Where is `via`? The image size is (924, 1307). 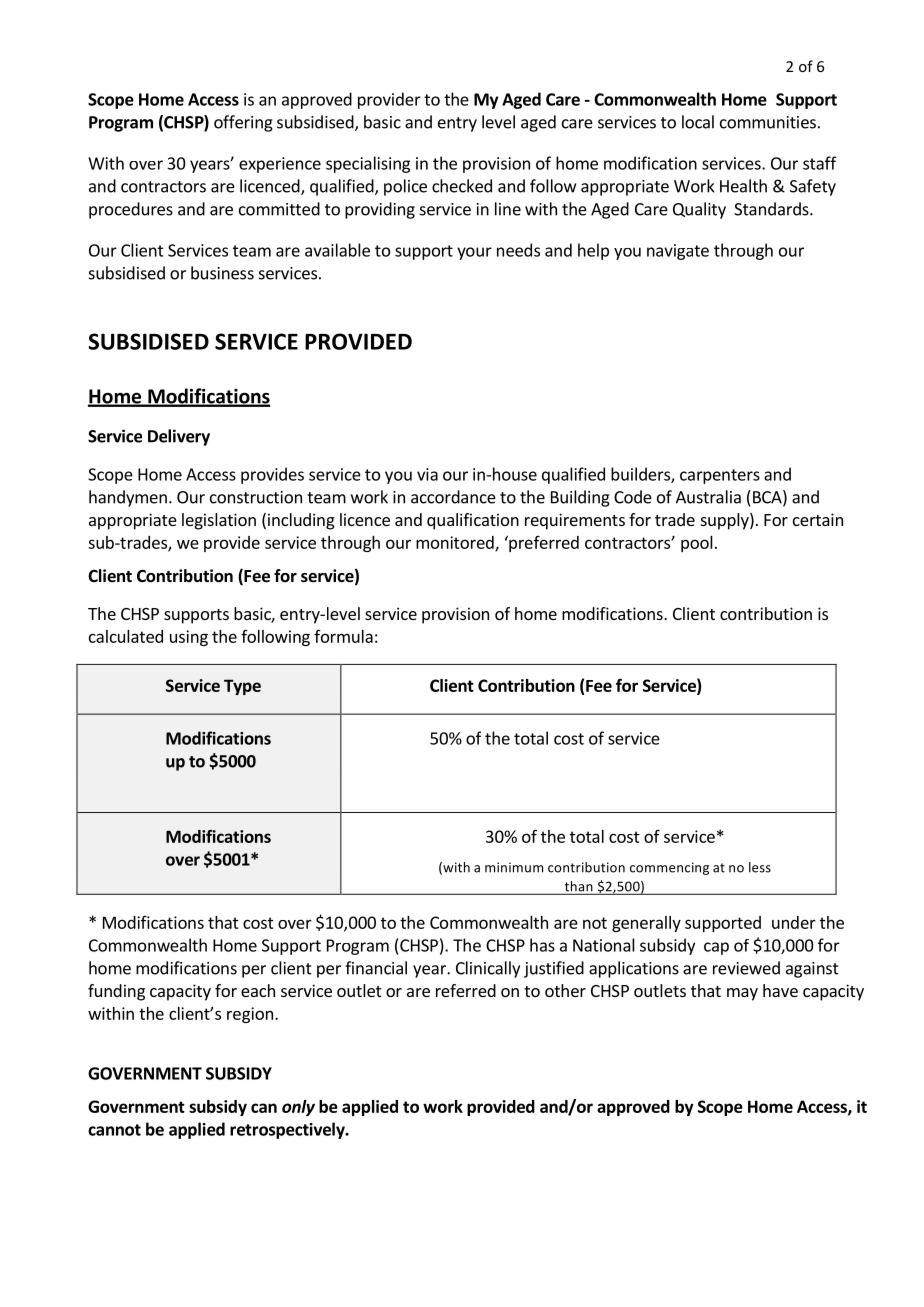 via is located at coordinates (427, 474).
